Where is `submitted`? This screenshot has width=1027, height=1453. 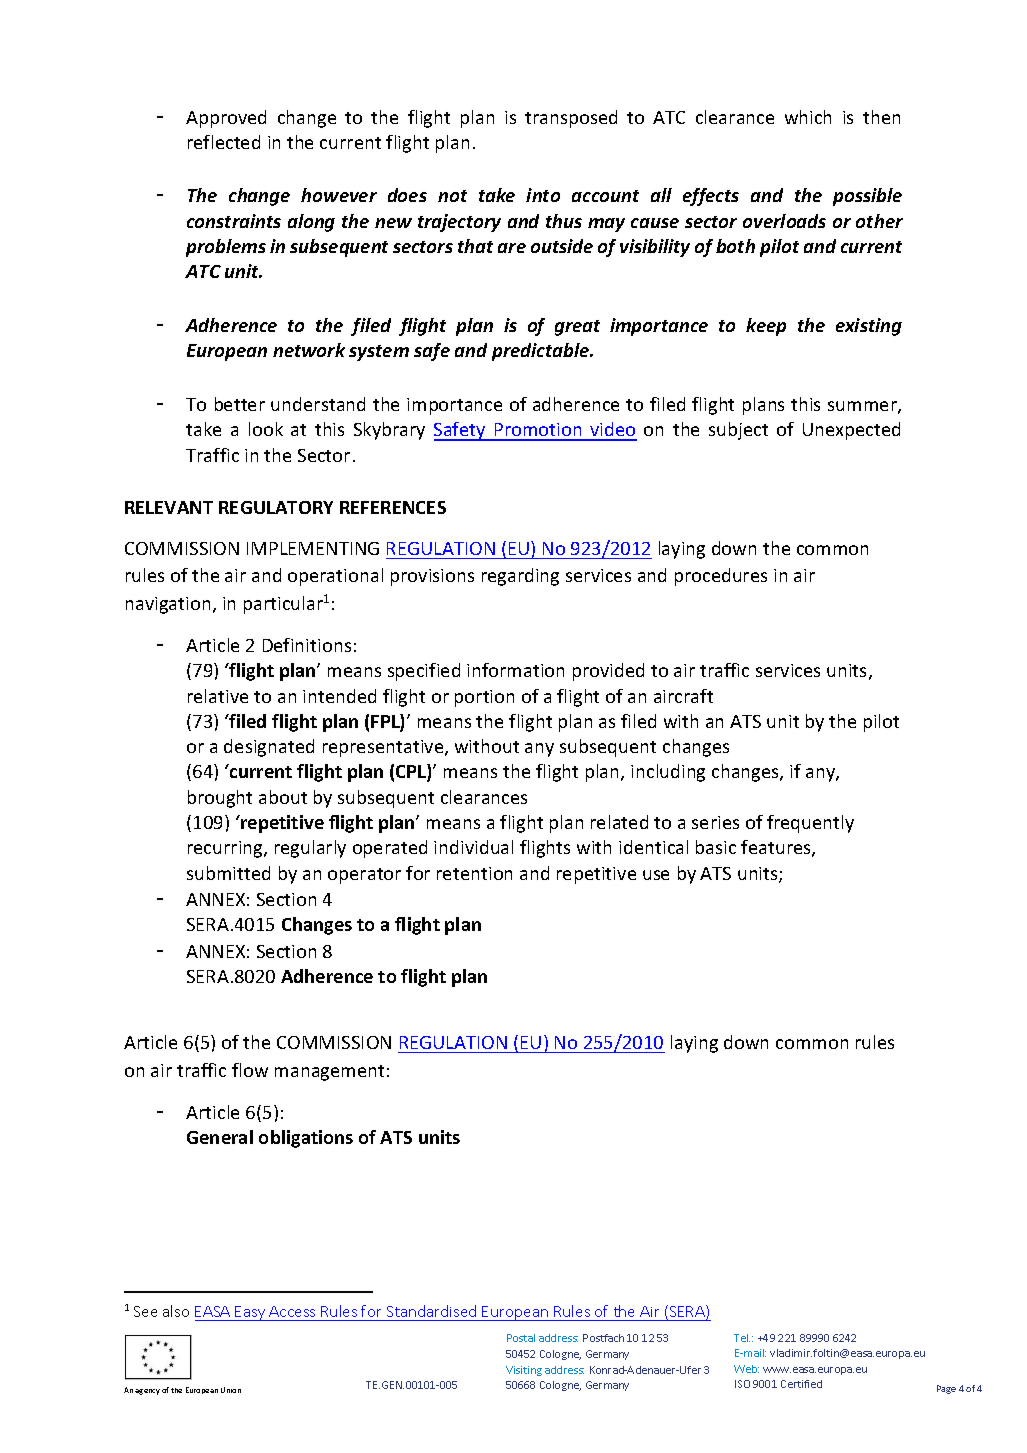
submitted is located at coordinates (228, 873).
